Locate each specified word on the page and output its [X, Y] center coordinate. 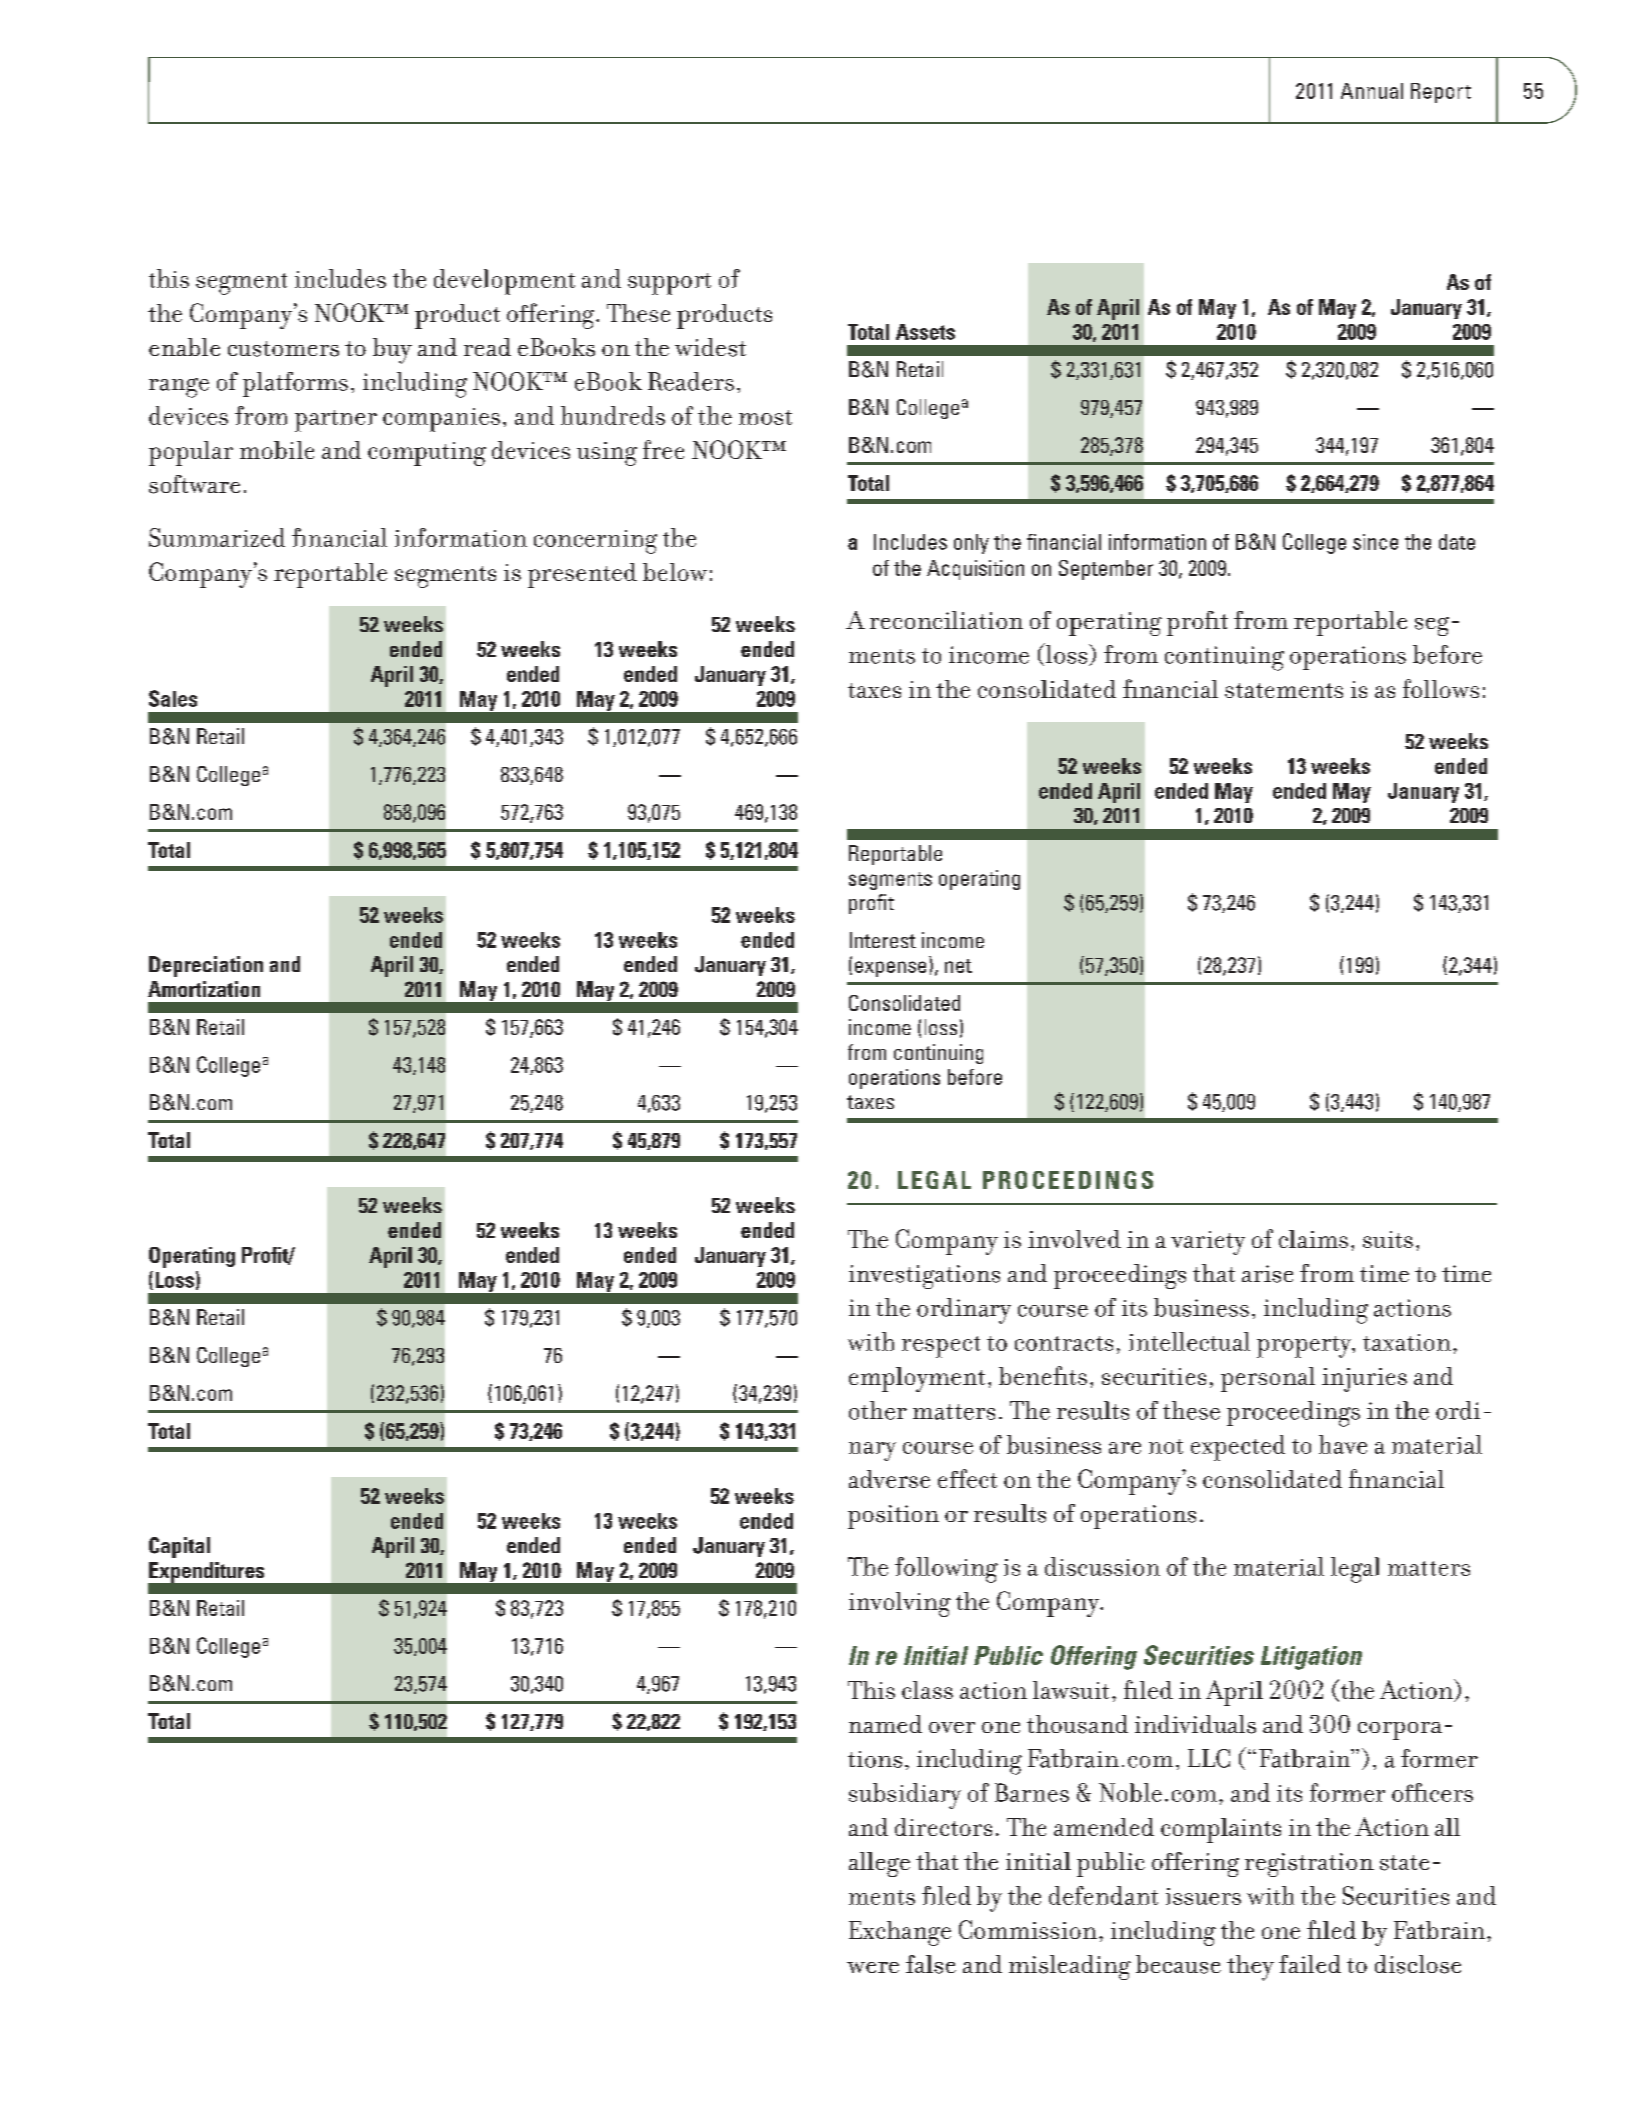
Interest [883, 940]
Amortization [204, 989]
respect [941, 1347]
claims [1313, 1239]
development [504, 282]
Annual [1372, 91]
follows [1441, 688]
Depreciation [206, 966]
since [1375, 542]
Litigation [1311, 1658]
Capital [179, 1547]
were [873, 1967]
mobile [277, 450]
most [765, 417]
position [893, 1517]
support [669, 284]
